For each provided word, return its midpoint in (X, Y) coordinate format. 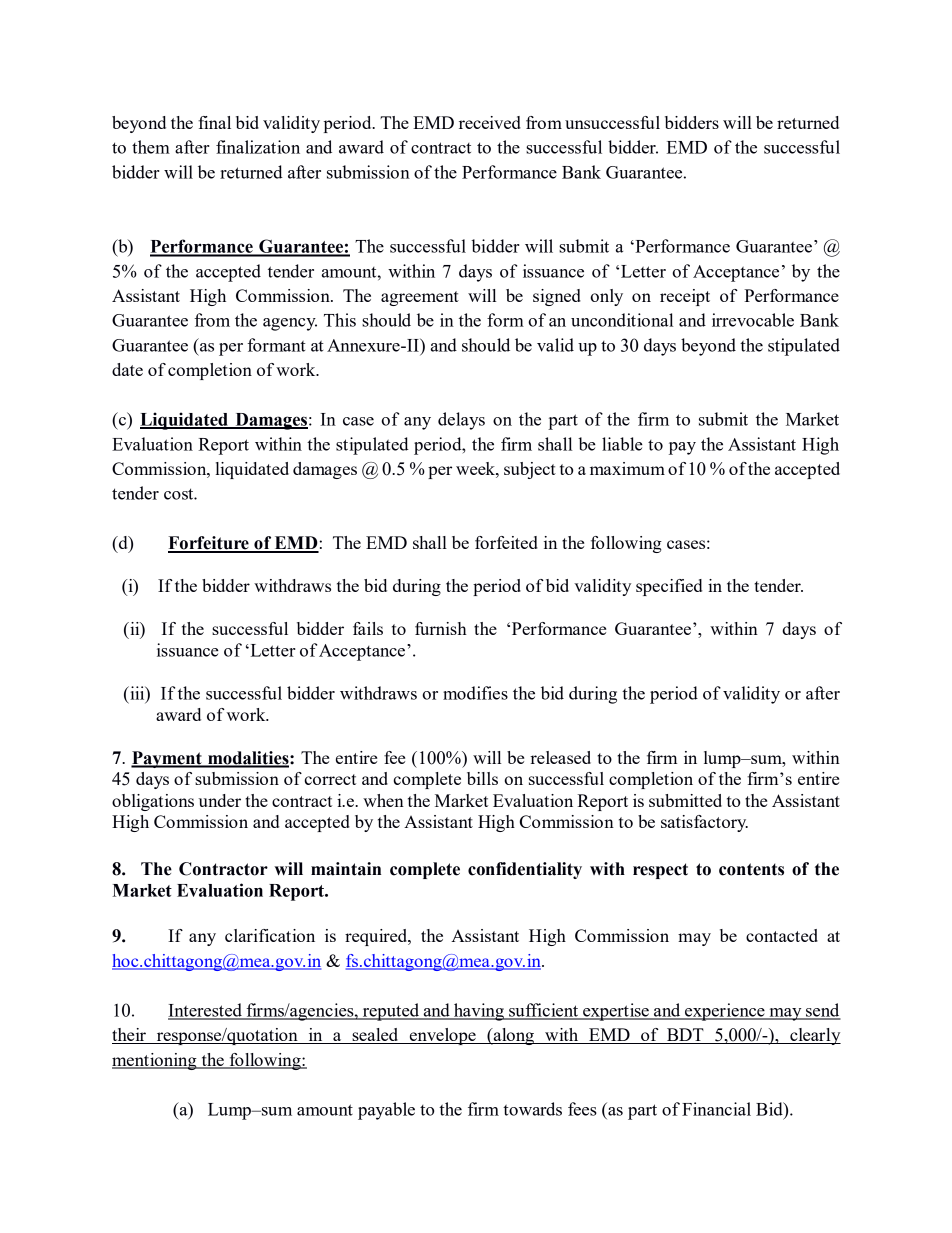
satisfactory (704, 823)
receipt (685, 297)
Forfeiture (209, 544)
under (219, 800)
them (151, 147)
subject (530, 470)
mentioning (155, 1061)
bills (482, 778)
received (490, 122)
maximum (627, 468)
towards (532, 1109)
